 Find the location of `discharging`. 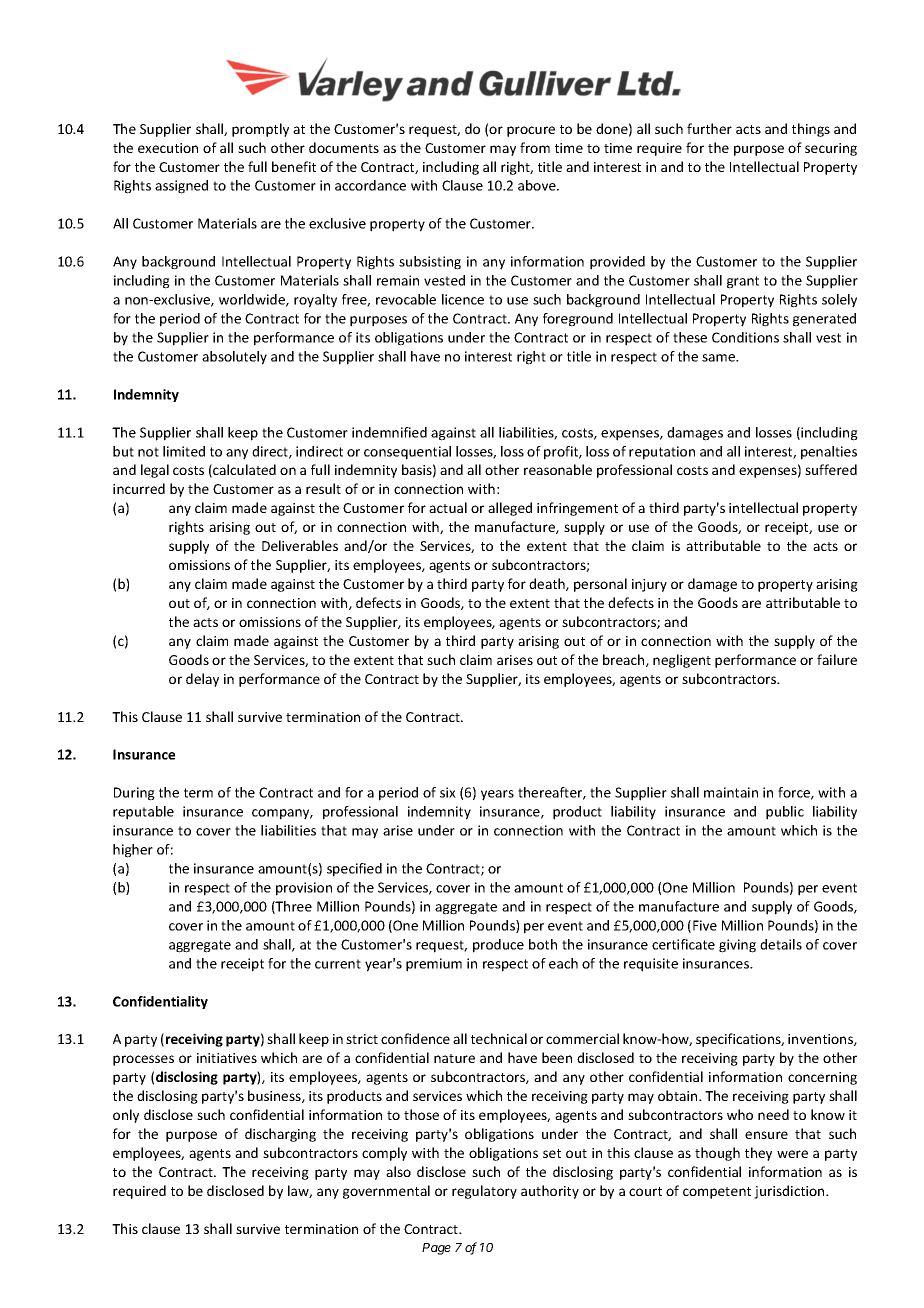

discharging is located at coordinates (280, 1135).
